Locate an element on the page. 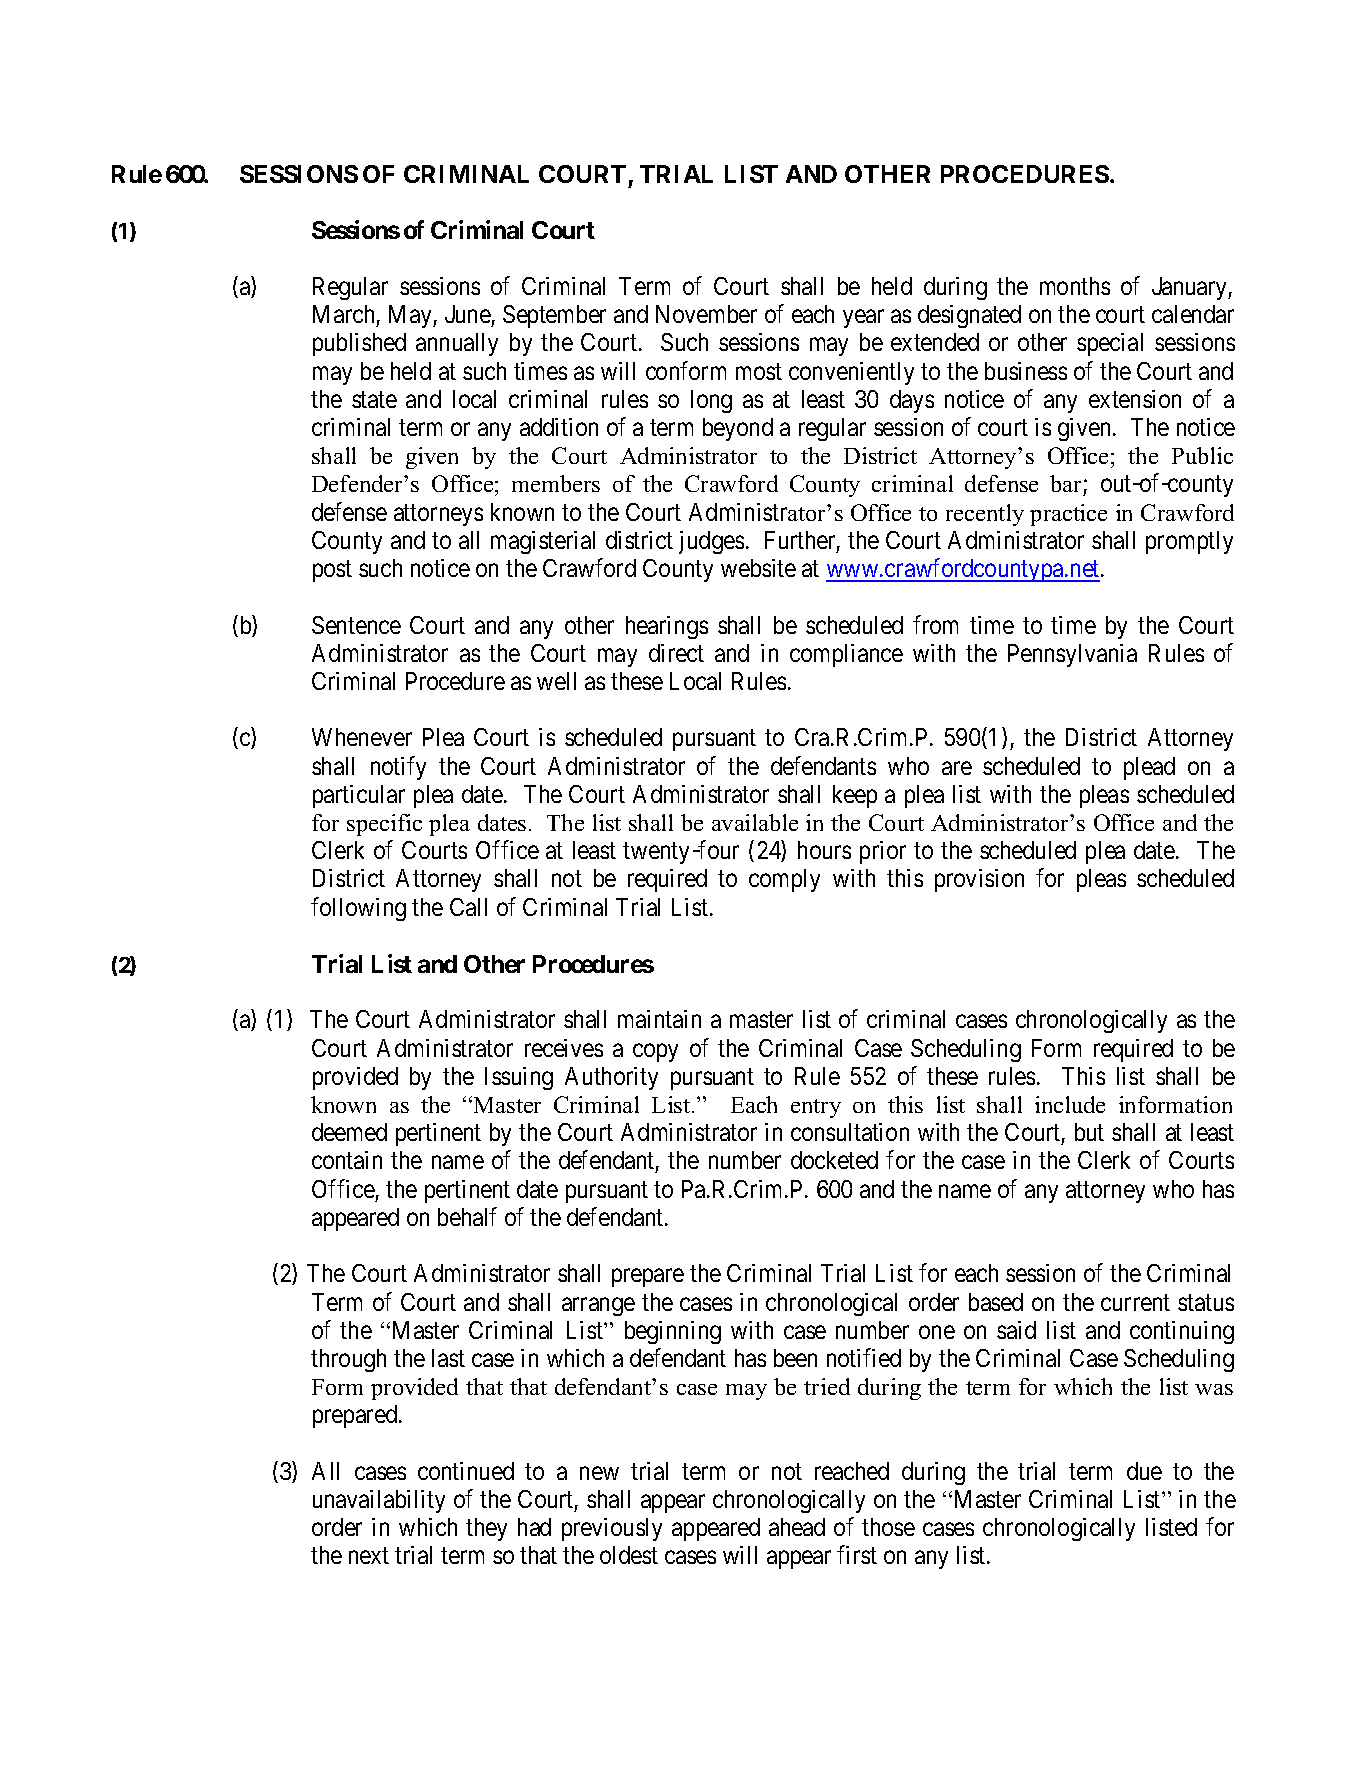  they is located at coordinates (486, 1529).
